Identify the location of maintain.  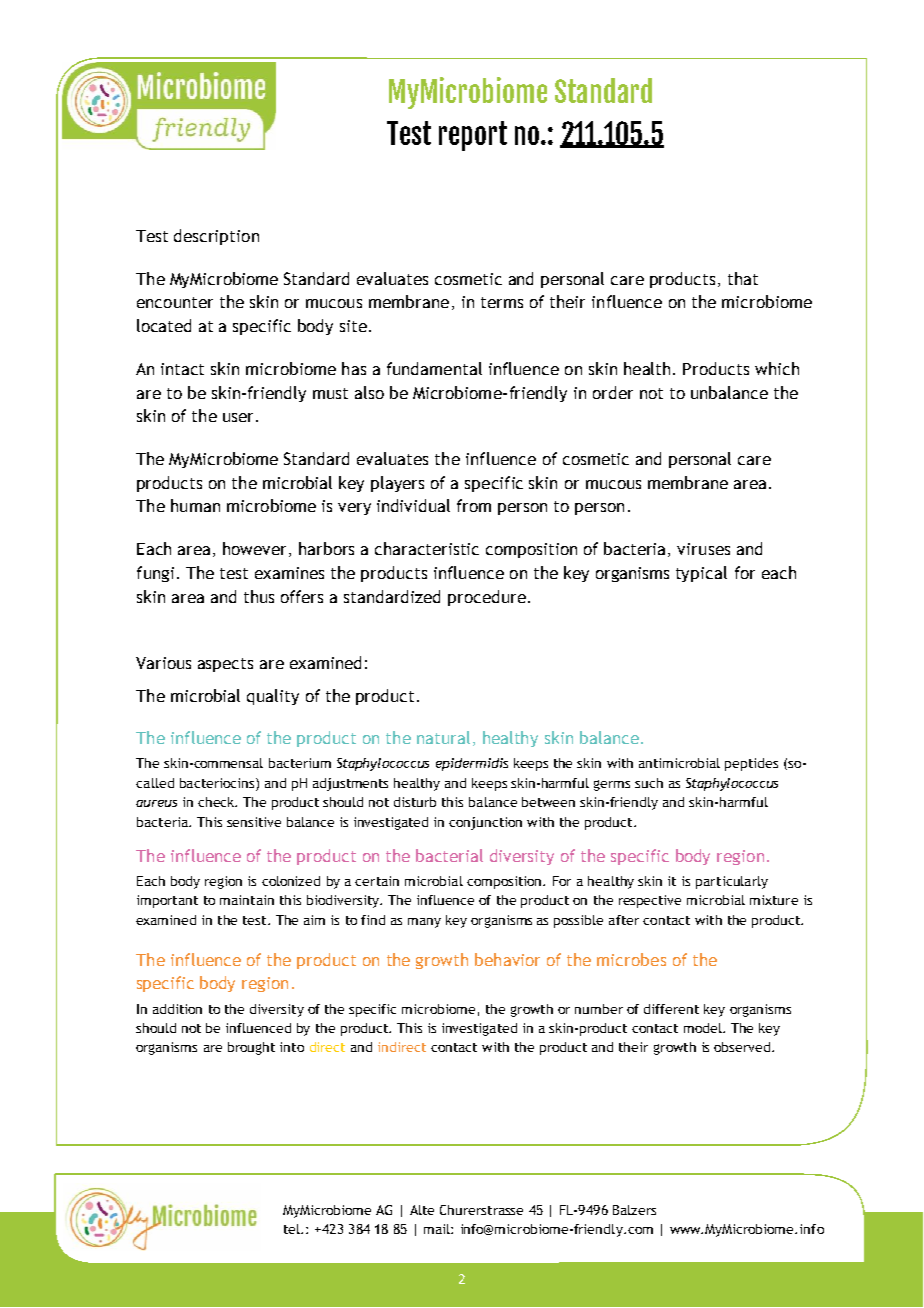
(247, 900).
